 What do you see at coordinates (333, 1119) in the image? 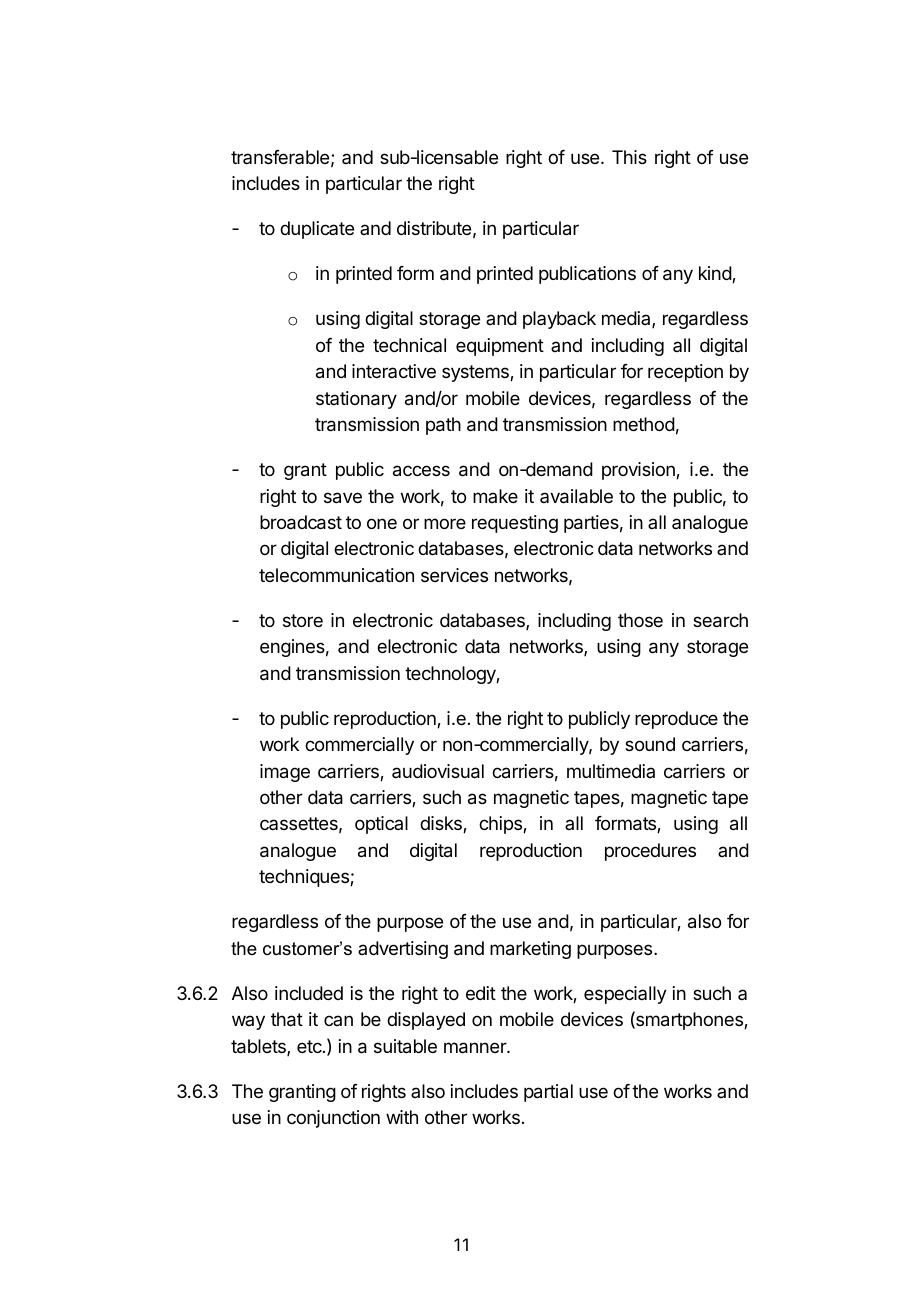
I see `conjunction` at bounding box center [333, 1119].
